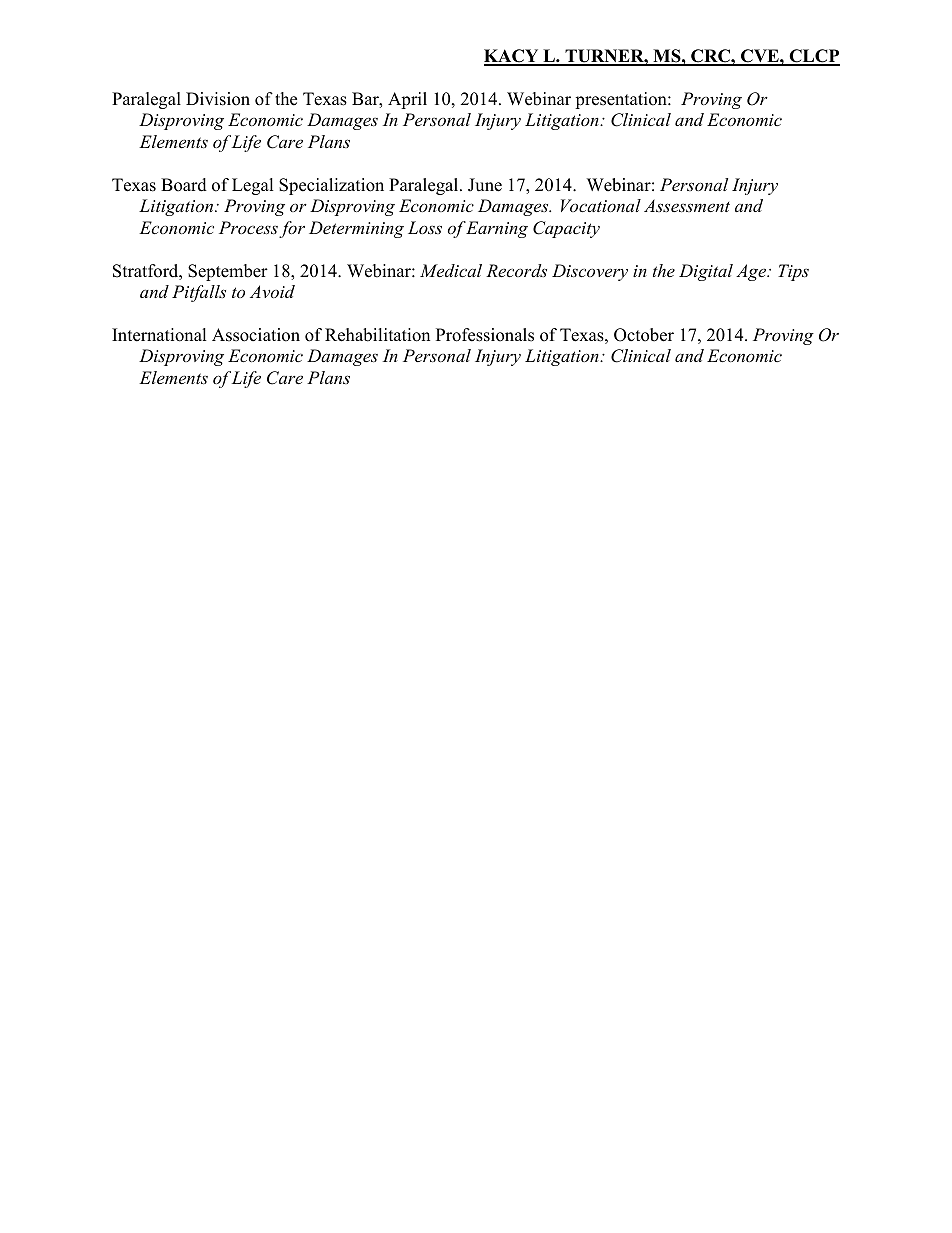 The width and height of the image is (952, 1233). I want to click on Digital, so click(706, 272).
